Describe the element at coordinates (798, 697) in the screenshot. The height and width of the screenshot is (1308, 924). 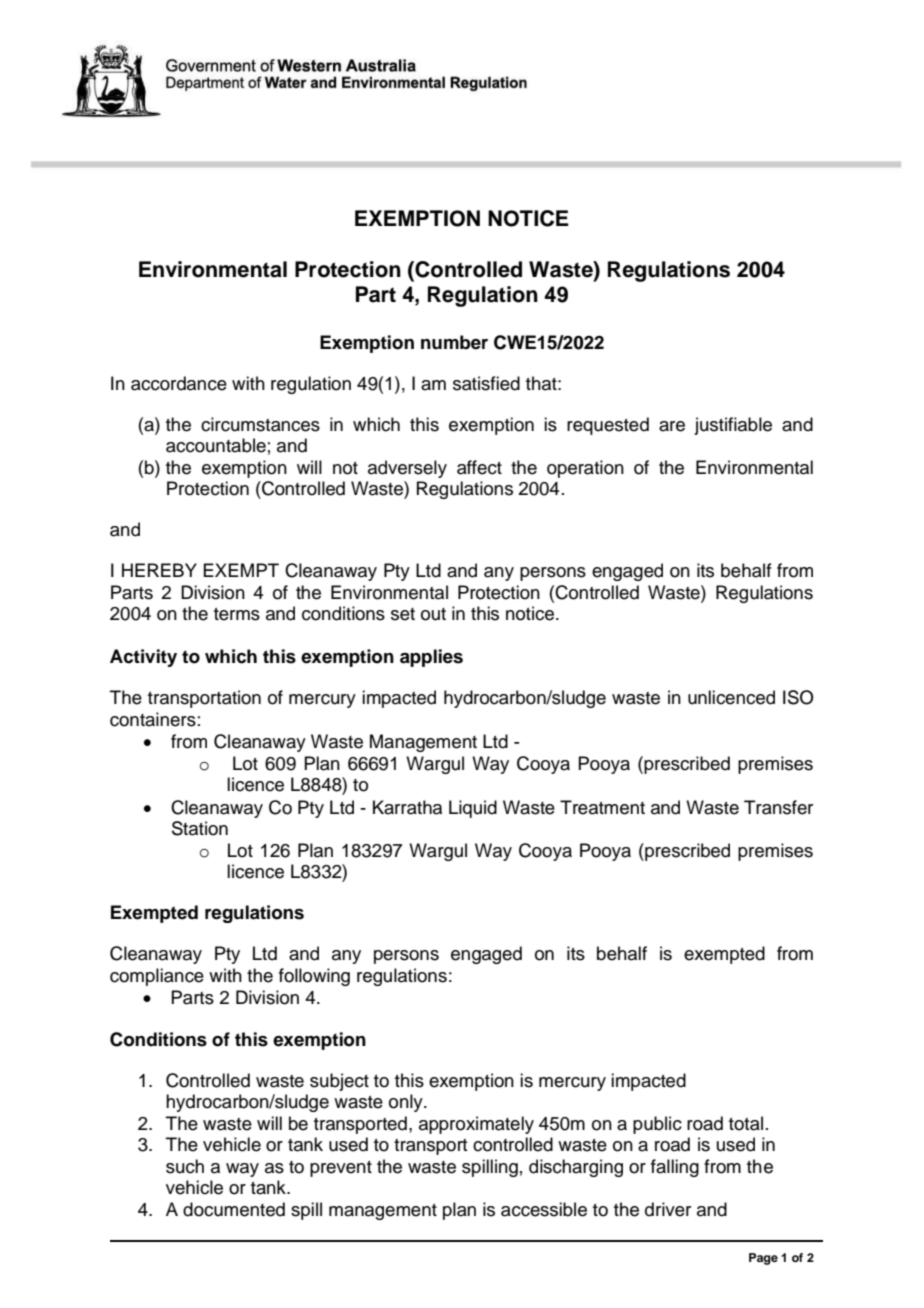
I see `ISO` at that location.
